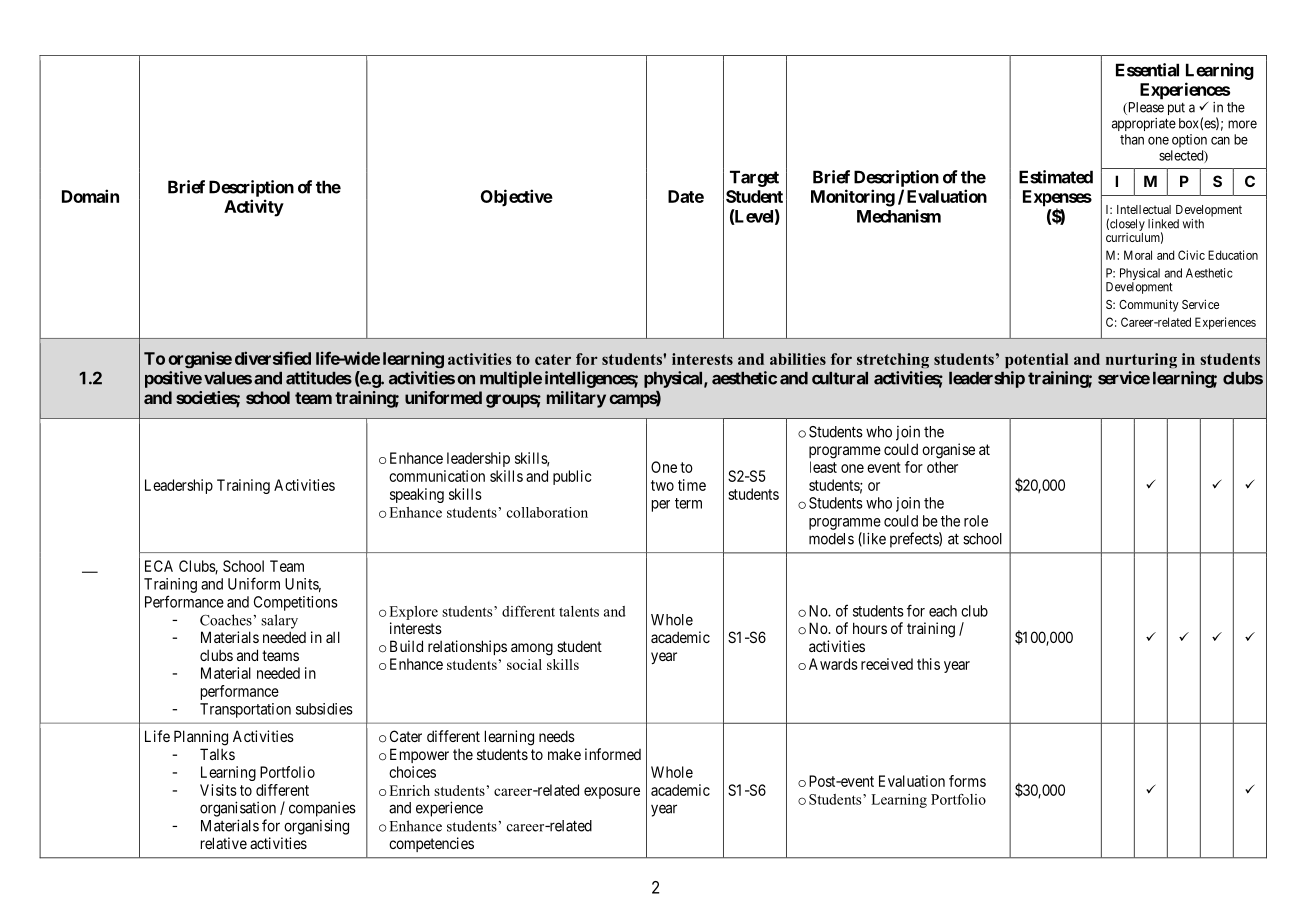 This screenshot has height=924, width=1308. What do you see at coordinates (90, 196) in the screenshot?
I see `Domain` at bounding box center [90, 196].
